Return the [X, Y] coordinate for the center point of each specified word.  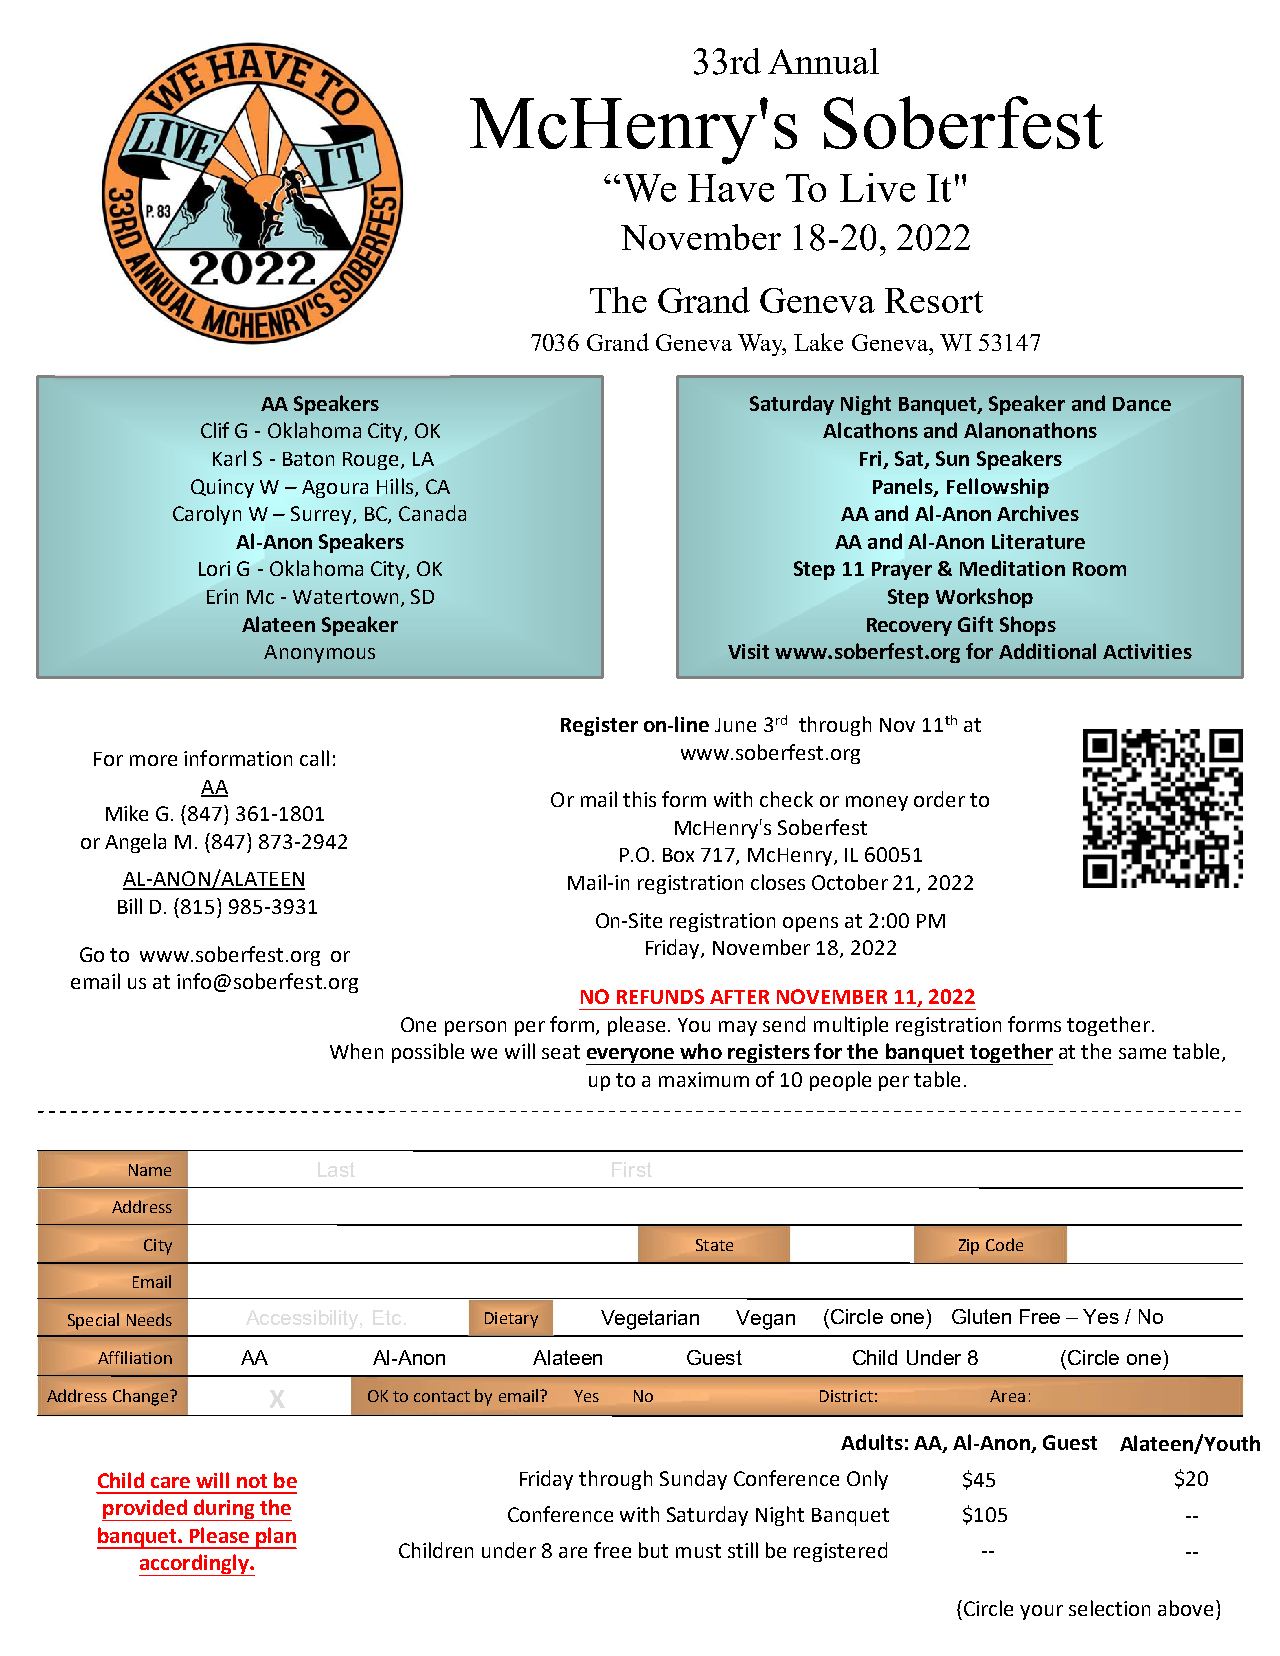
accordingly [195, 1565]
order [939, 799]
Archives [1038, 513]
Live [877, 187]
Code [1004, 1244]
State [714, 1245]
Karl [229, 458]
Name [150, 1170]
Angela [135, 843]
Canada [432, 513]
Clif [215, 430]
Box [678, 855]
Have [731, 188]
